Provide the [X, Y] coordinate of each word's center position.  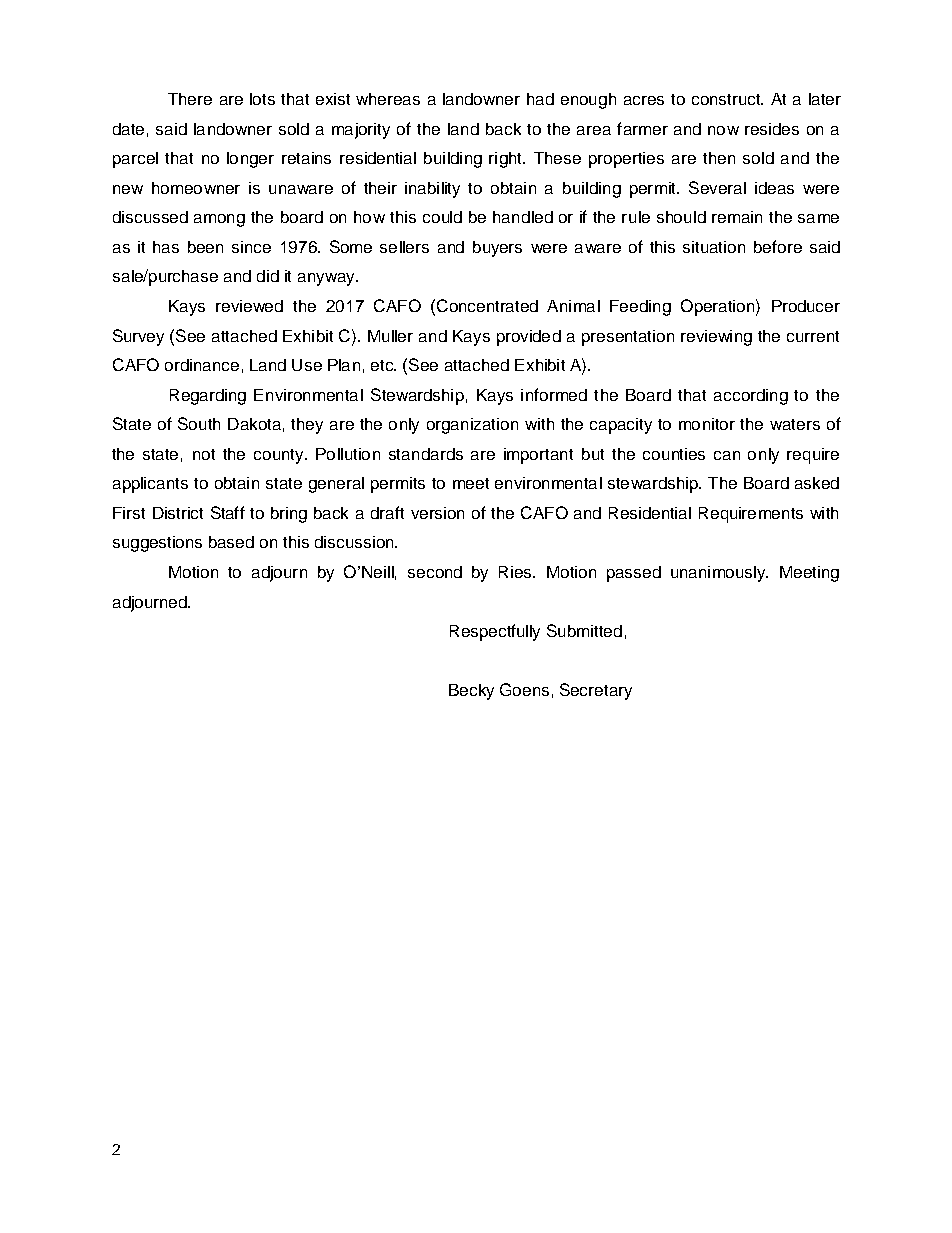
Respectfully [495, 632]
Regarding [208, 397]
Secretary [596, 691]
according [751, 397]
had [540, 99]
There [190, 99]
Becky [471, 692]
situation [714, 247]
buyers [497, 249]
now [723, 130]
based [231, 542]
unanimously [719, 574]
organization [472, 426]
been [205, 247]
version [437, 513]
